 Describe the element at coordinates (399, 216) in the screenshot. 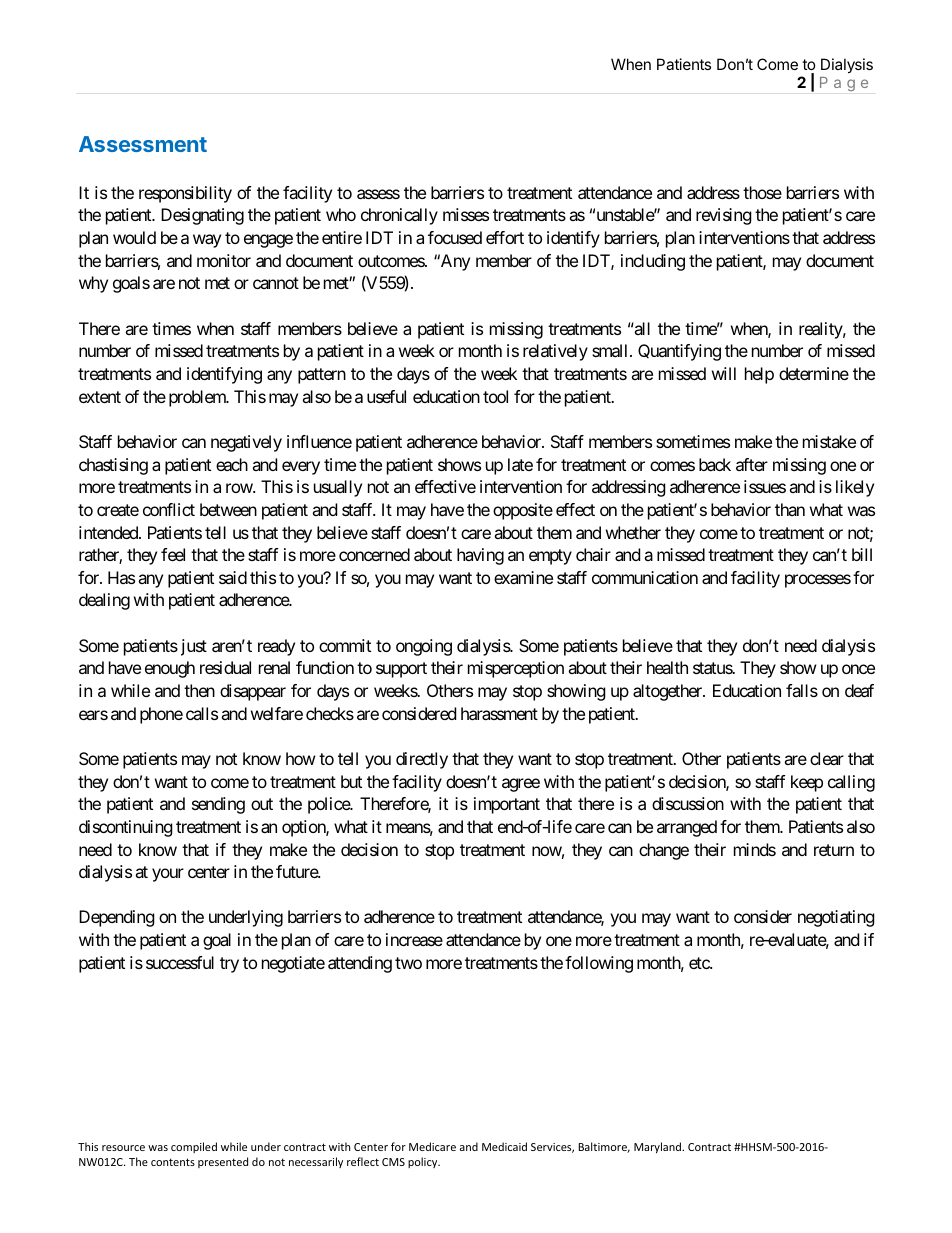

I see `chronically` at that location.
